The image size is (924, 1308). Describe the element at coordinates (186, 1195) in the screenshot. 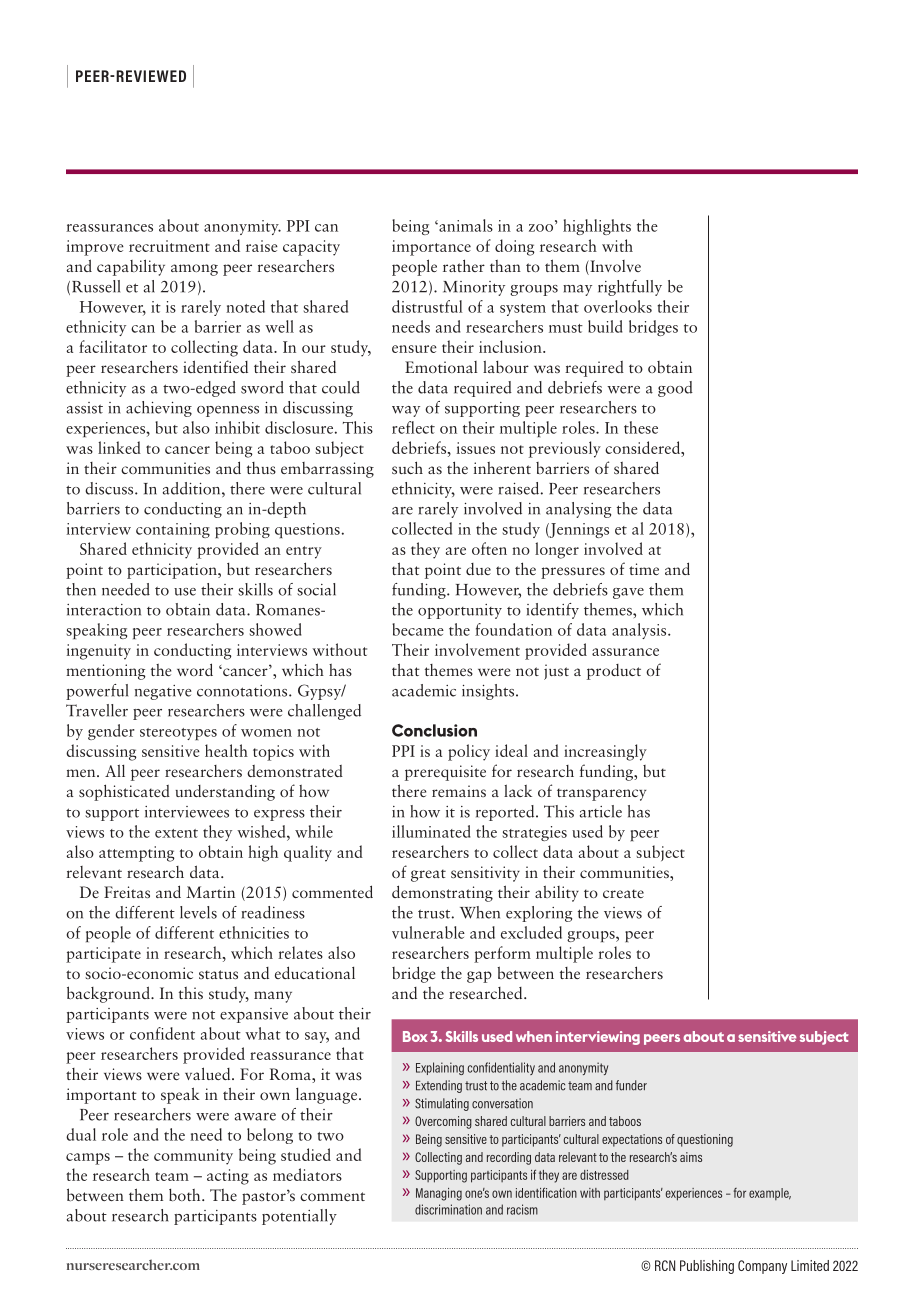

I see `both` at that location.
